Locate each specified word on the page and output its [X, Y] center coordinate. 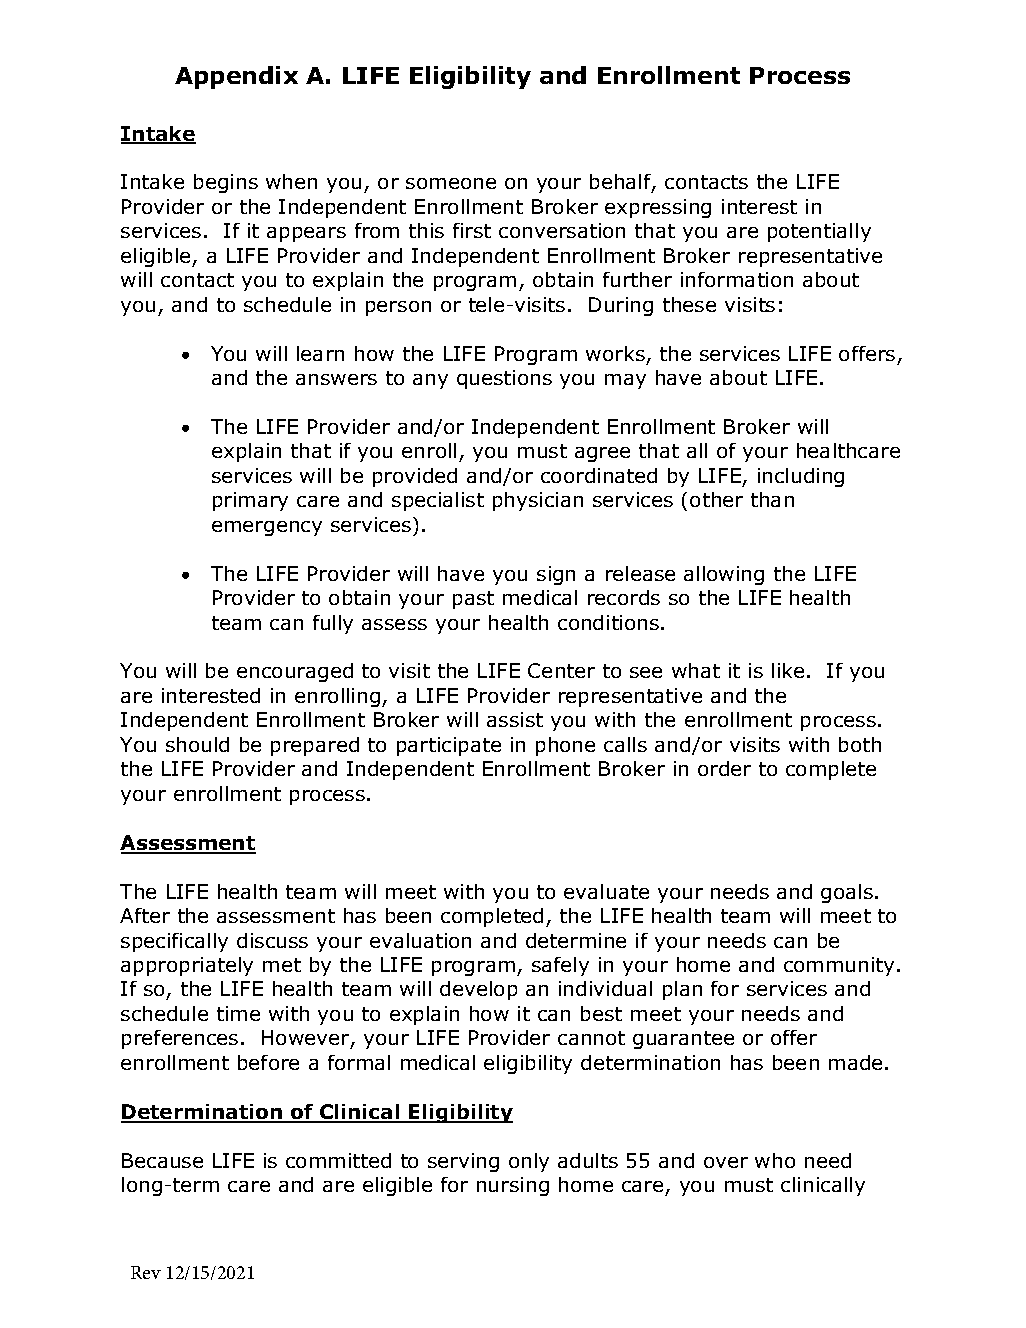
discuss [272, 940]
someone [451, 183]
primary [250, 501]
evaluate [606, 891]
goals [847, 893]
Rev [146, 1272]
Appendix [236, 77]
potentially [819, 232]
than [772, 499]
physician [538, 501]
